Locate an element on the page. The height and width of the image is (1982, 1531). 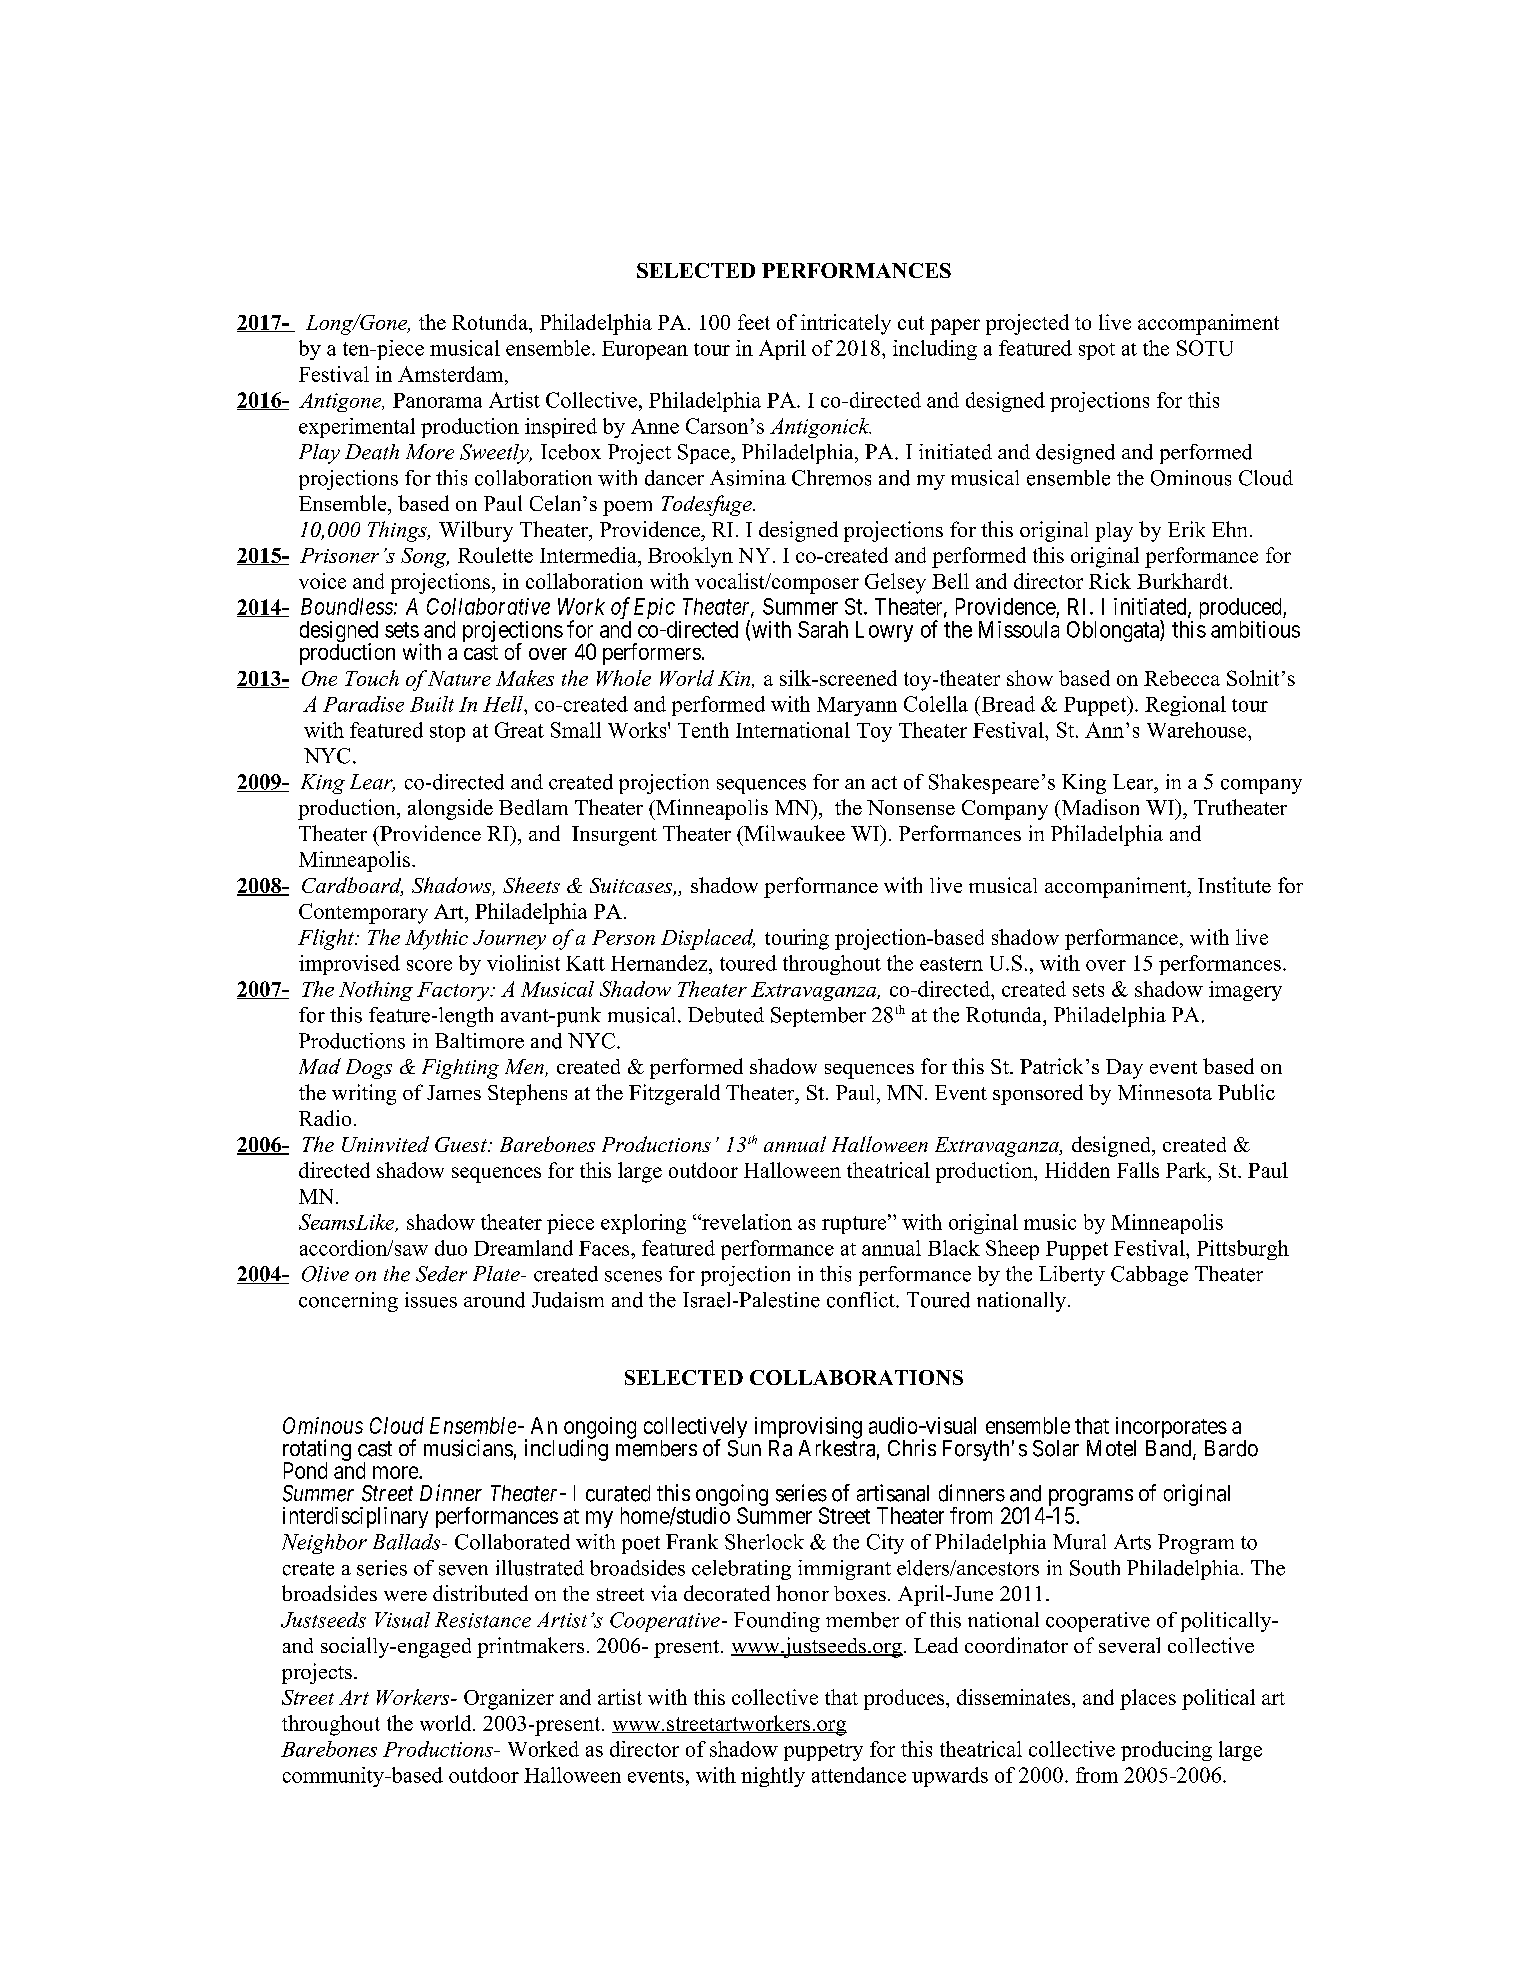
Day is located at coordinates (1124, 1069).
